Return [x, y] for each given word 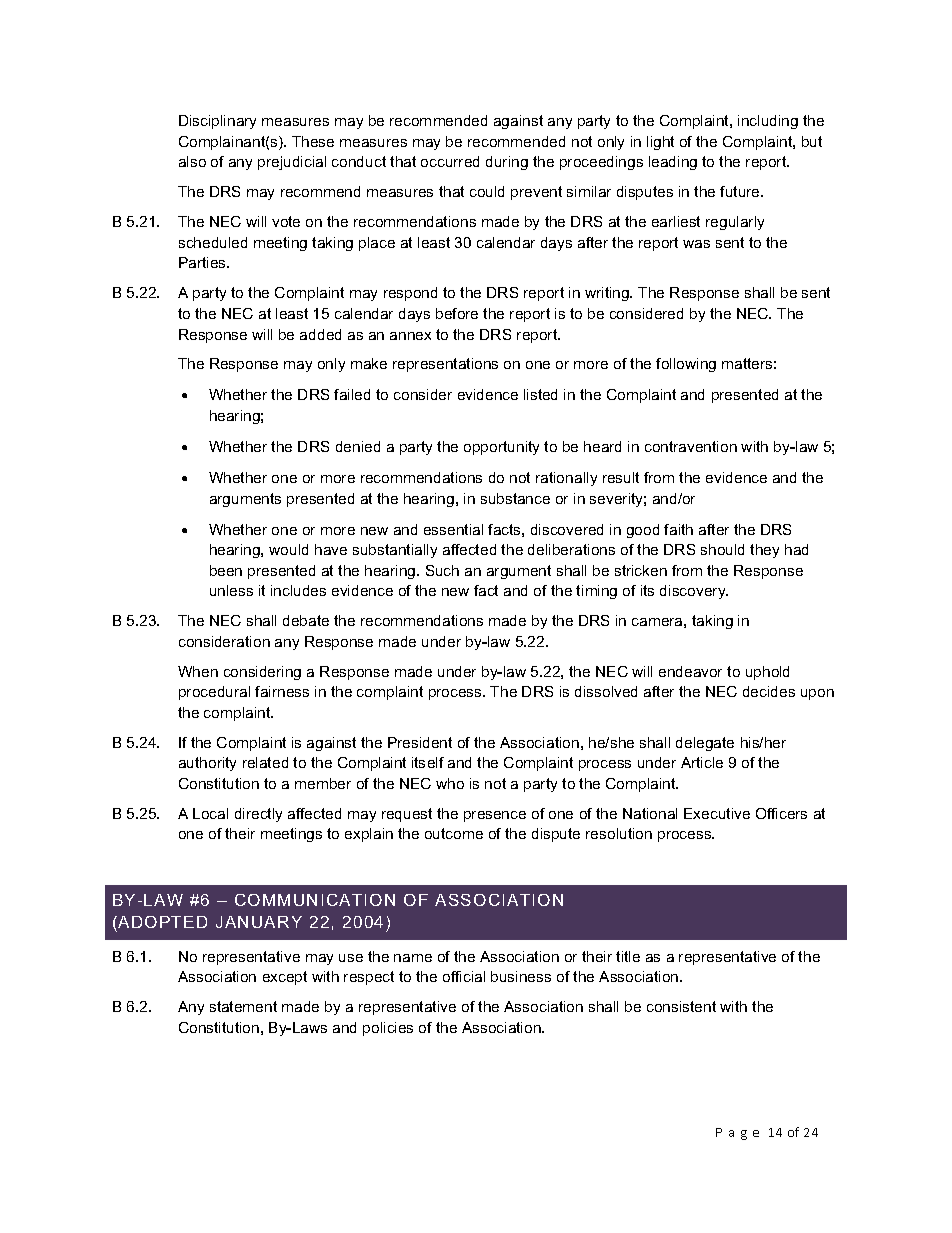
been [226, 570]
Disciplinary [217, 122]
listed [540, 394]
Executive [717, 813]
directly [258, 815]
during [507, 163]
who [450, 783]
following [686, 365]
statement [243, 1006]
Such [442, 570]
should [722, 549]
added [320, 334]
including [768, 122]
